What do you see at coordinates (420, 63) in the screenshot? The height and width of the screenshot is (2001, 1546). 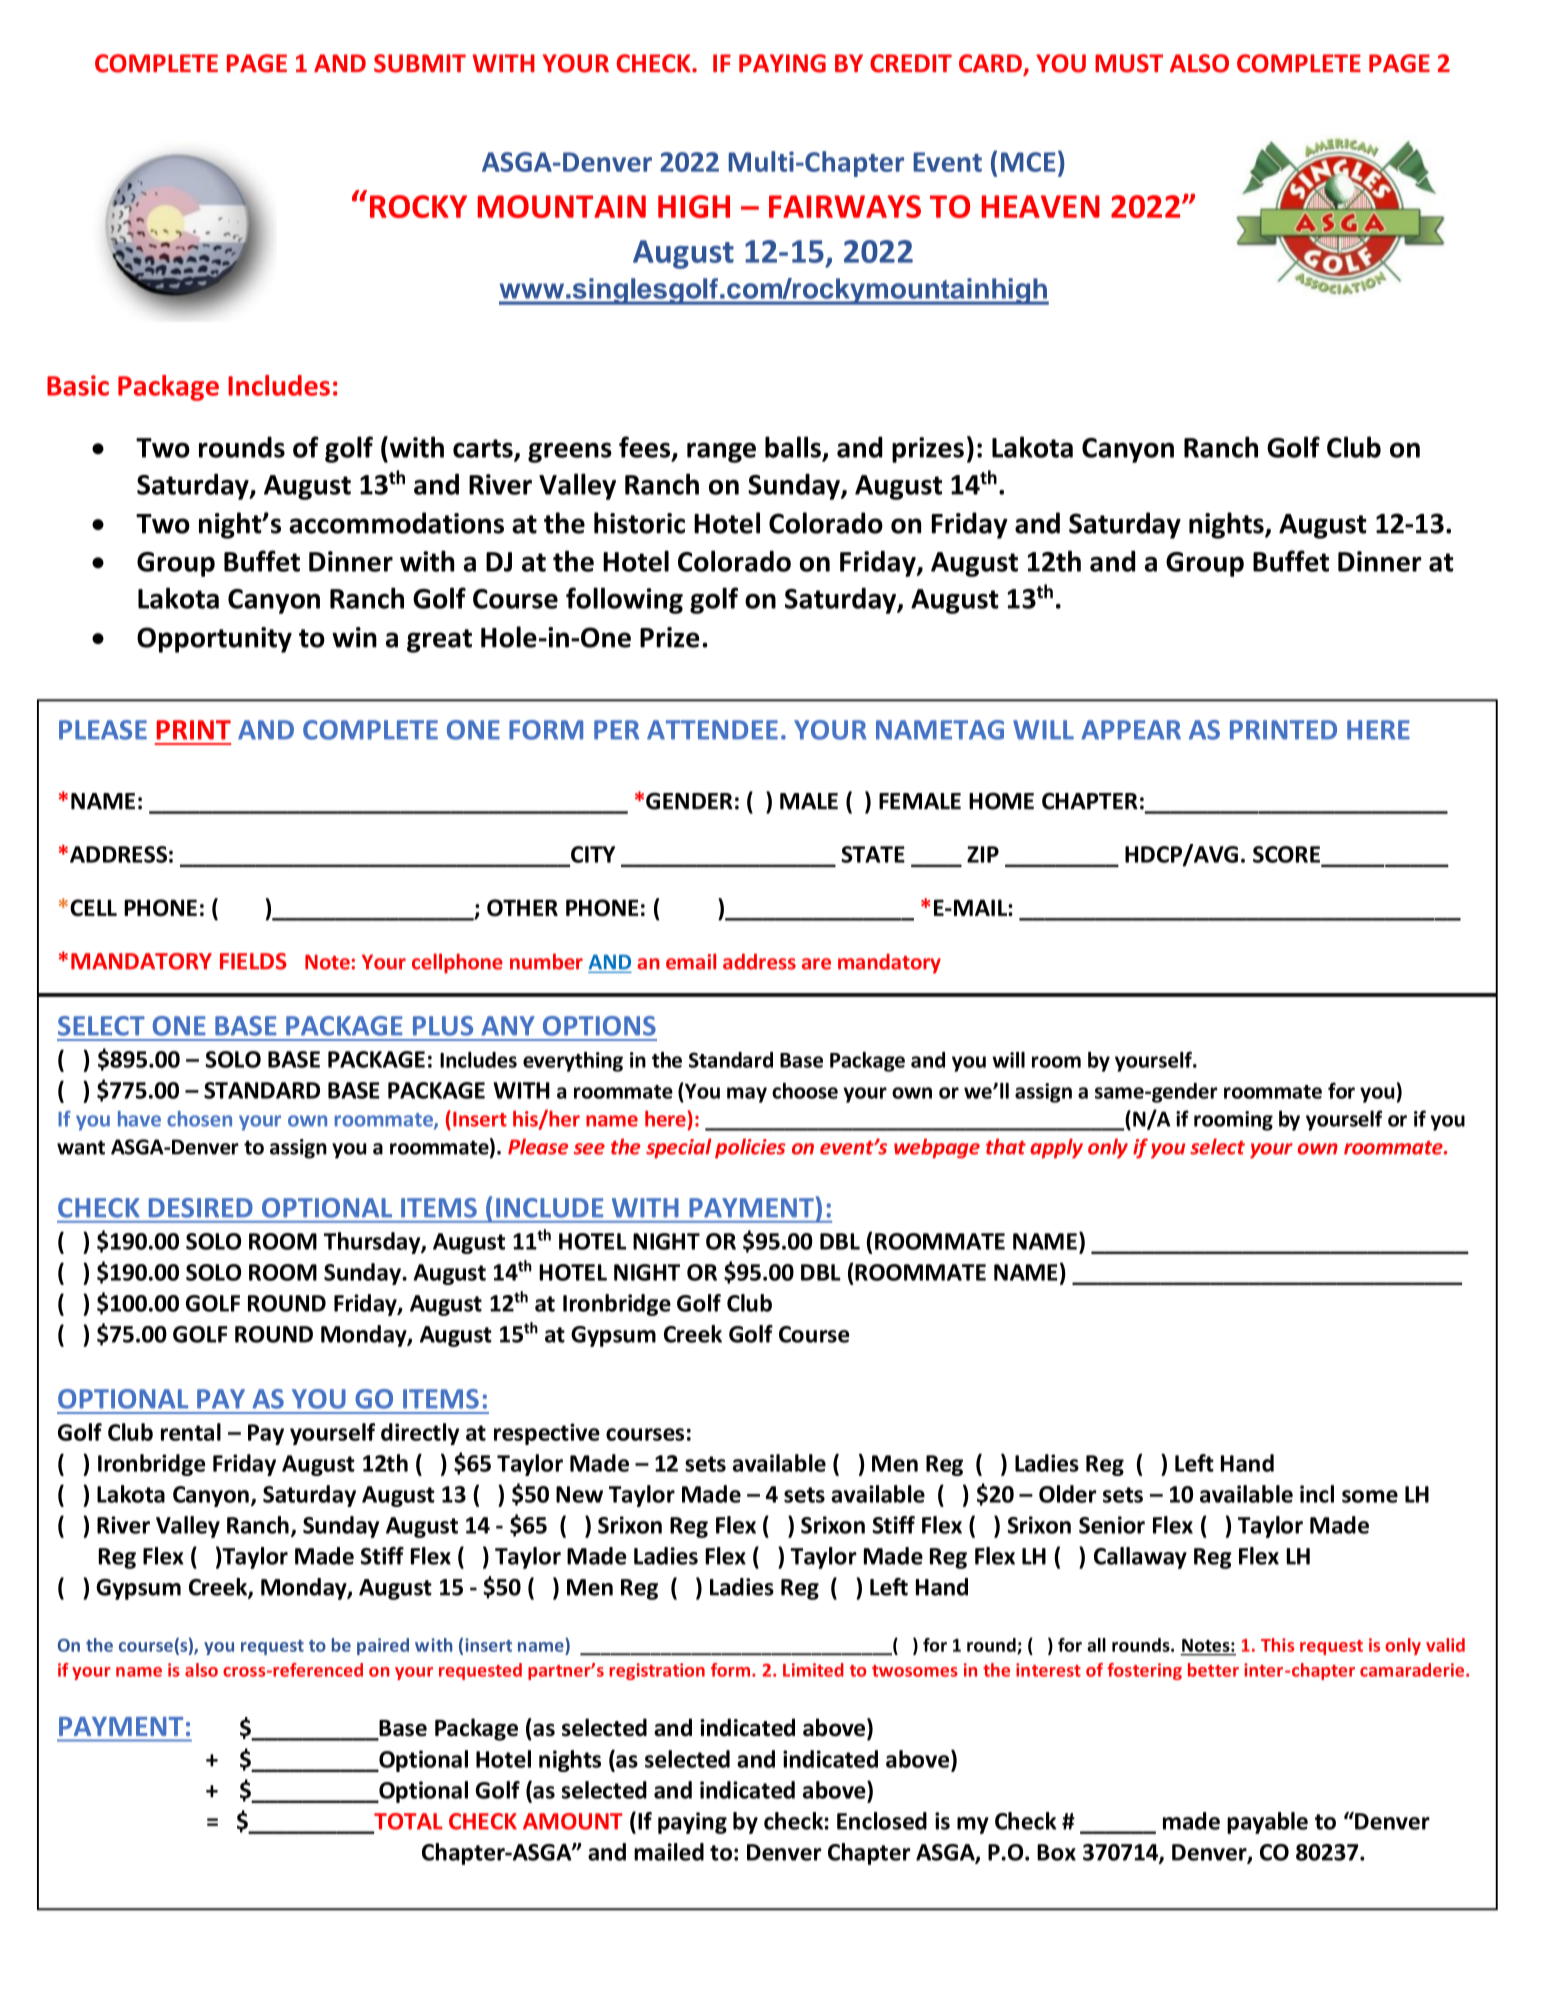 I see `SUBMIT` at bounding box center [420, 63].
